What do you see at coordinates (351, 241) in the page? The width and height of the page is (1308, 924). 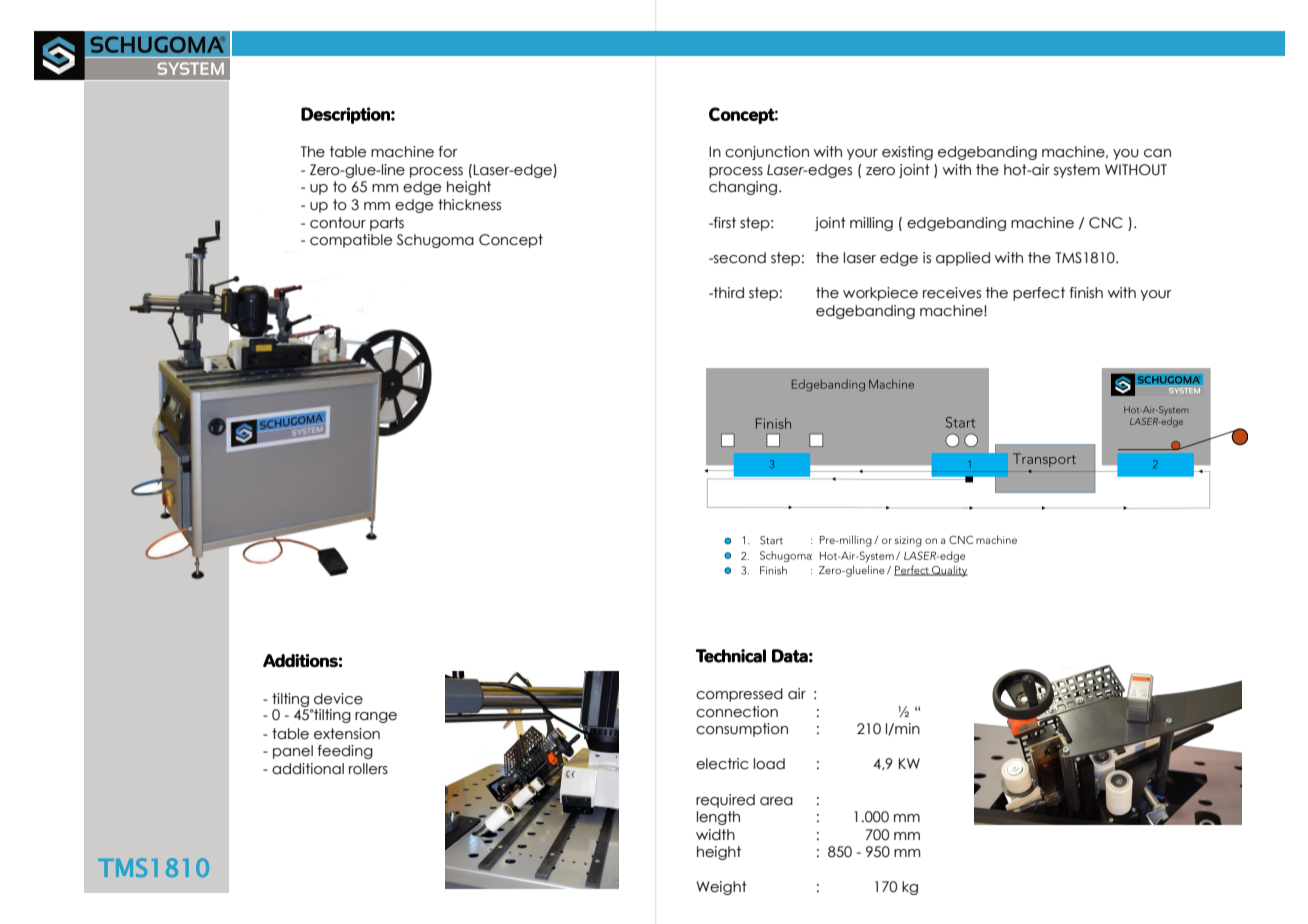 I see `compatible` at bounding box center [351, 241].
